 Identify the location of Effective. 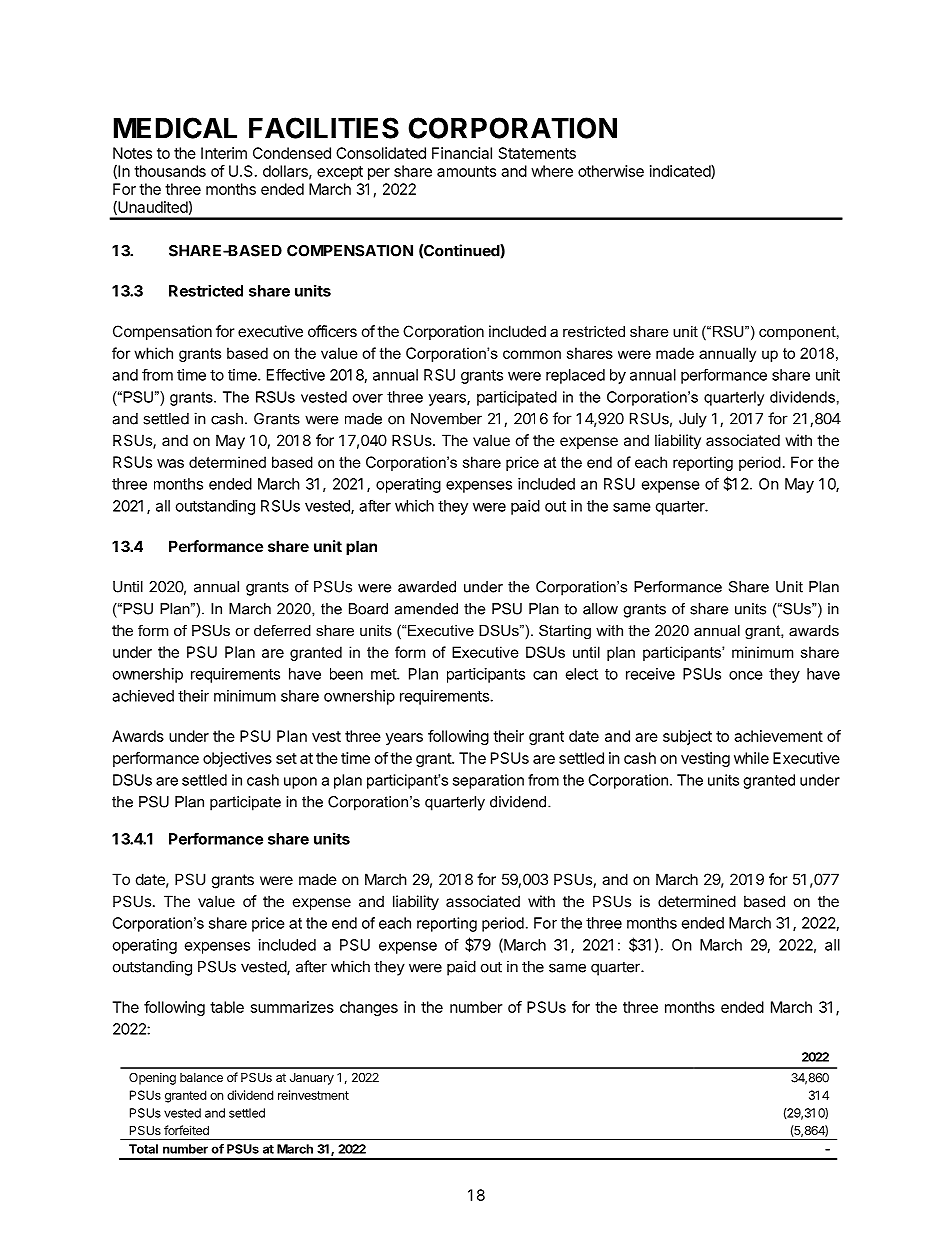
(296, 375).
